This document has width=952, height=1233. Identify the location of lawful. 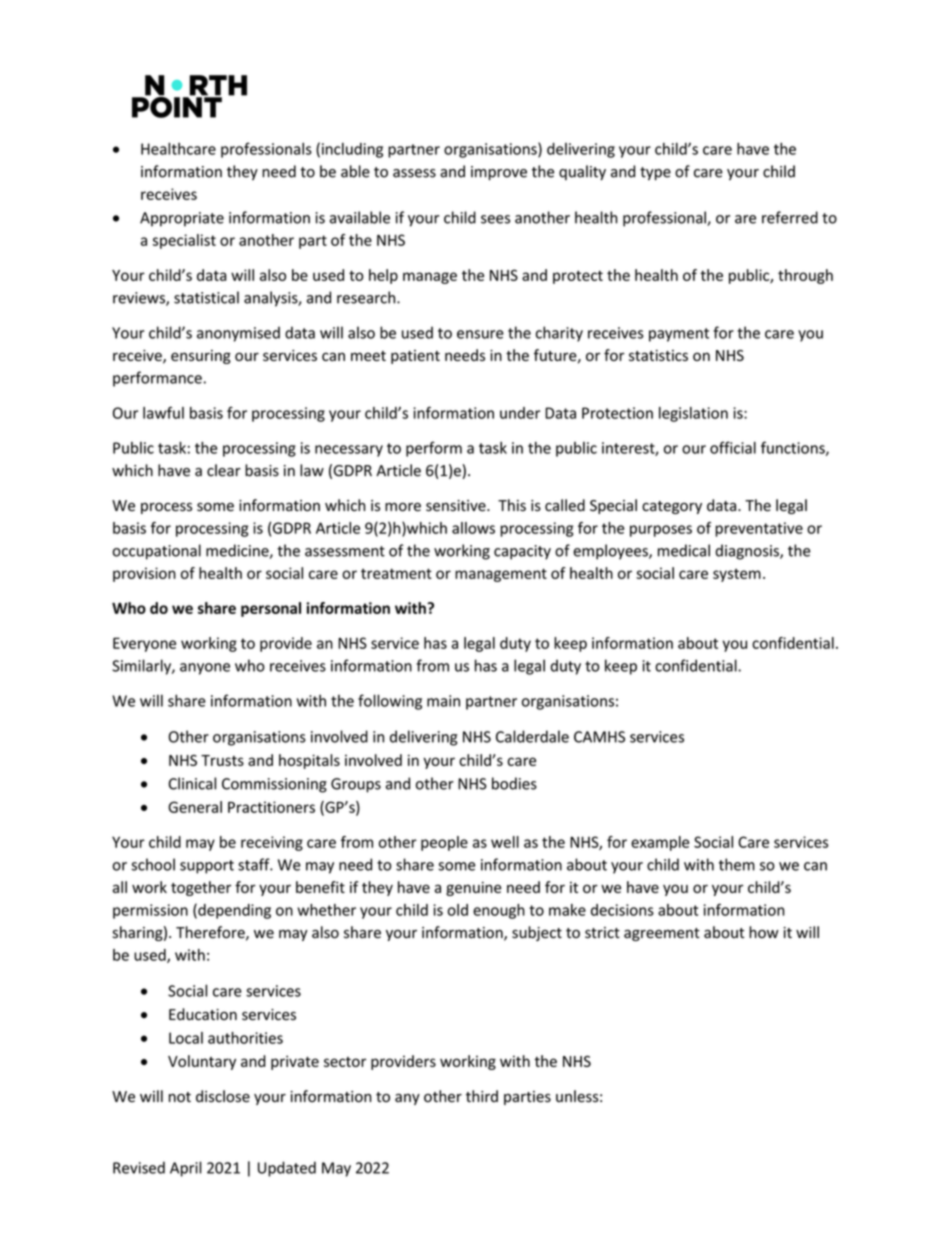
(163, 412).
